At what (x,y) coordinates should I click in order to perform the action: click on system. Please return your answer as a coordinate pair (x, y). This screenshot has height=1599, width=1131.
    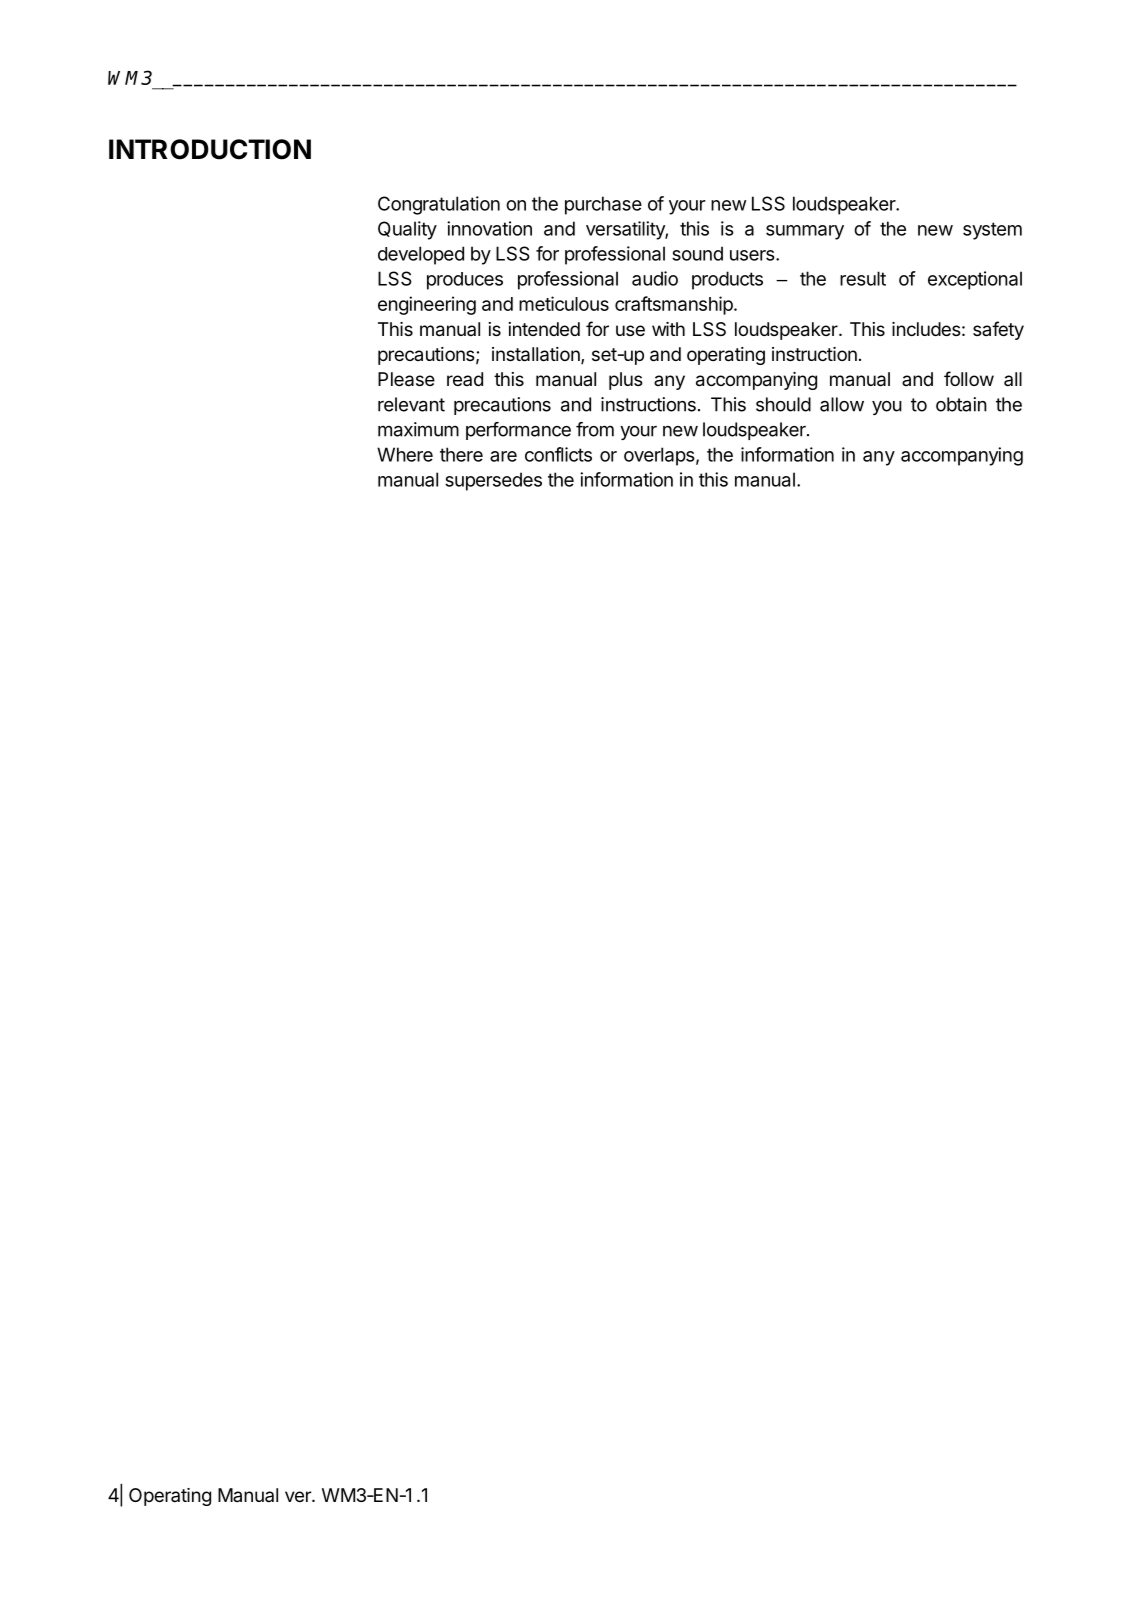
    Looking at the image, I should click on (992, 231).
